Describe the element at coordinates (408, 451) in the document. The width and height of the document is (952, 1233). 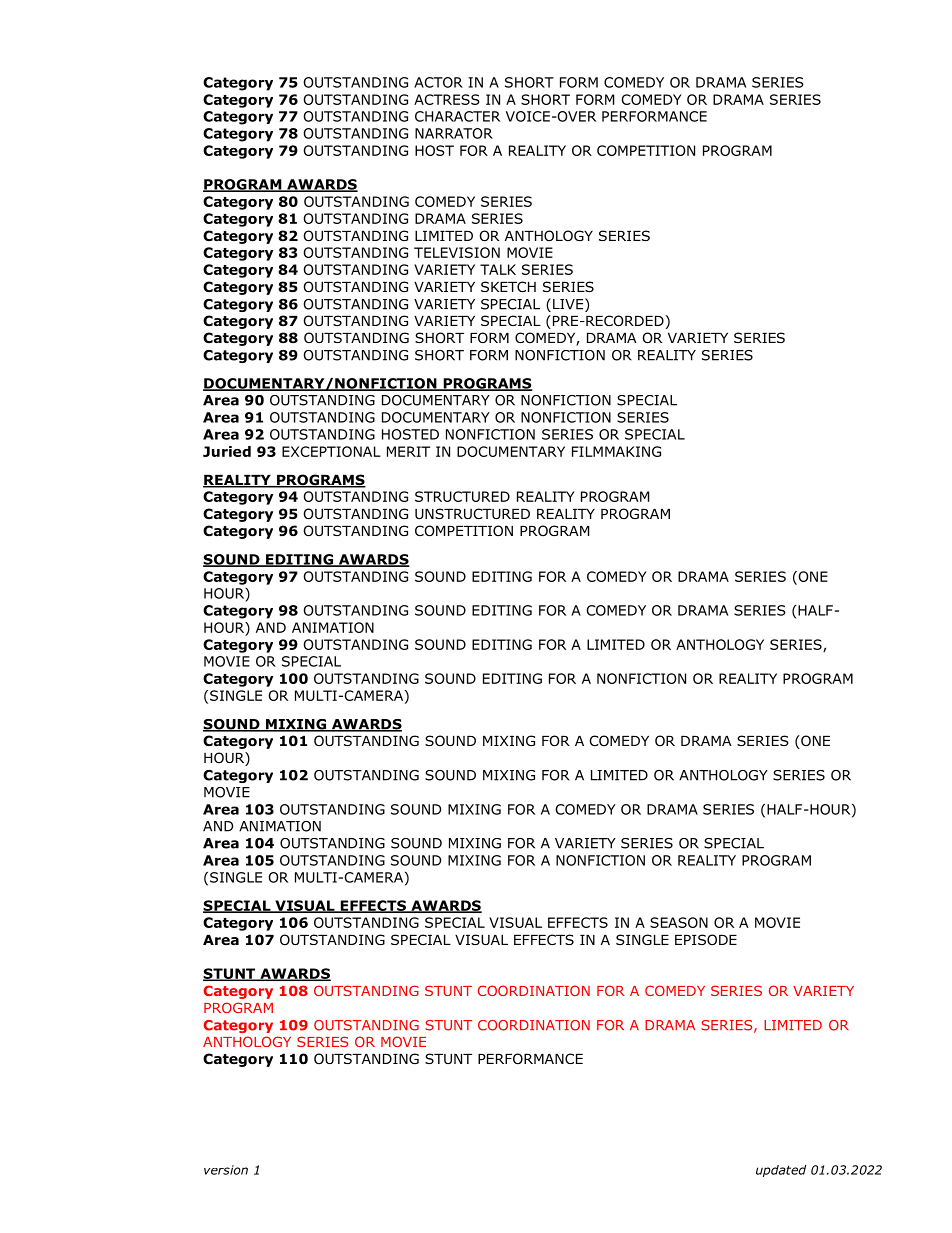
I see `MERIT` at that location.
